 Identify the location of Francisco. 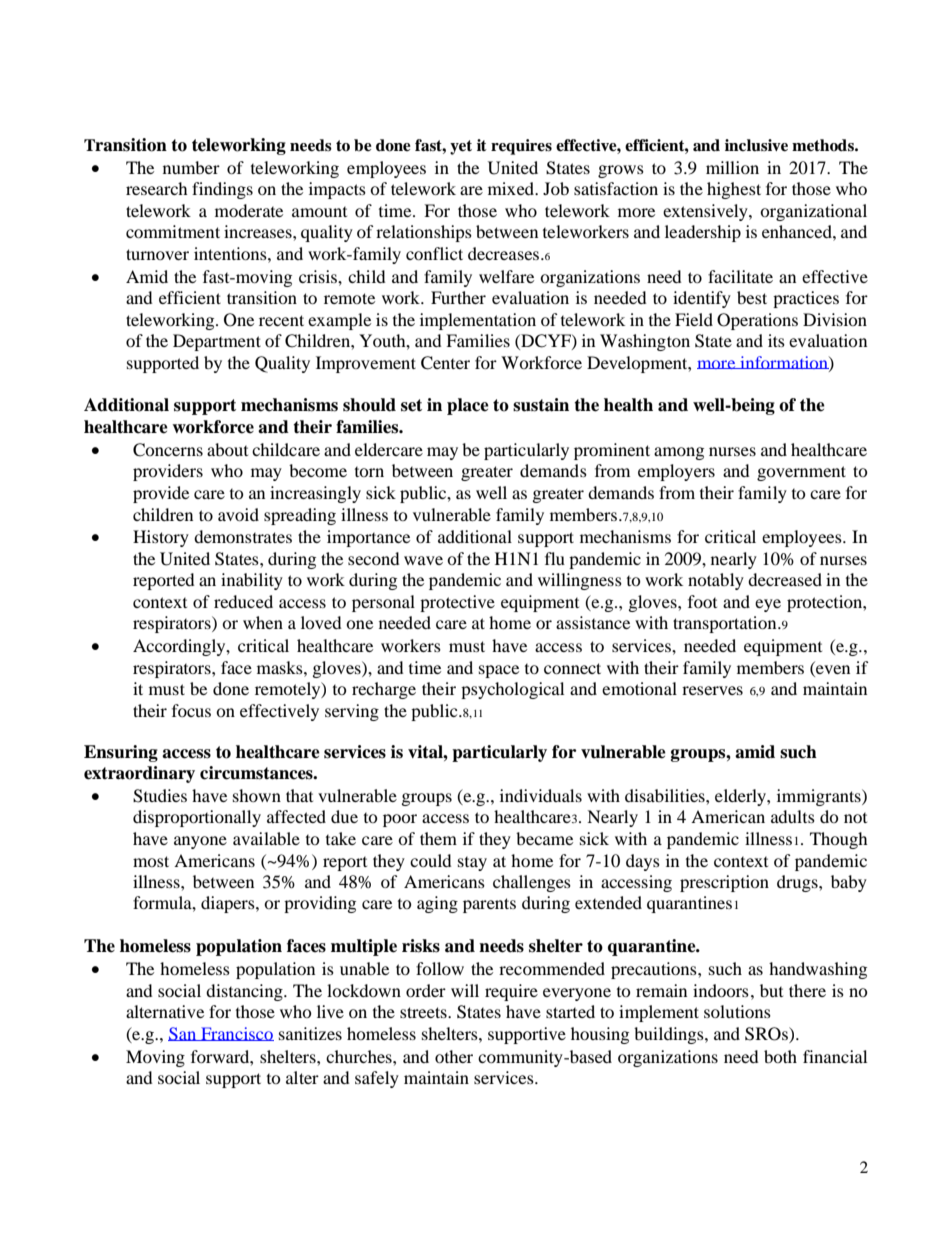
(236, 1034).
